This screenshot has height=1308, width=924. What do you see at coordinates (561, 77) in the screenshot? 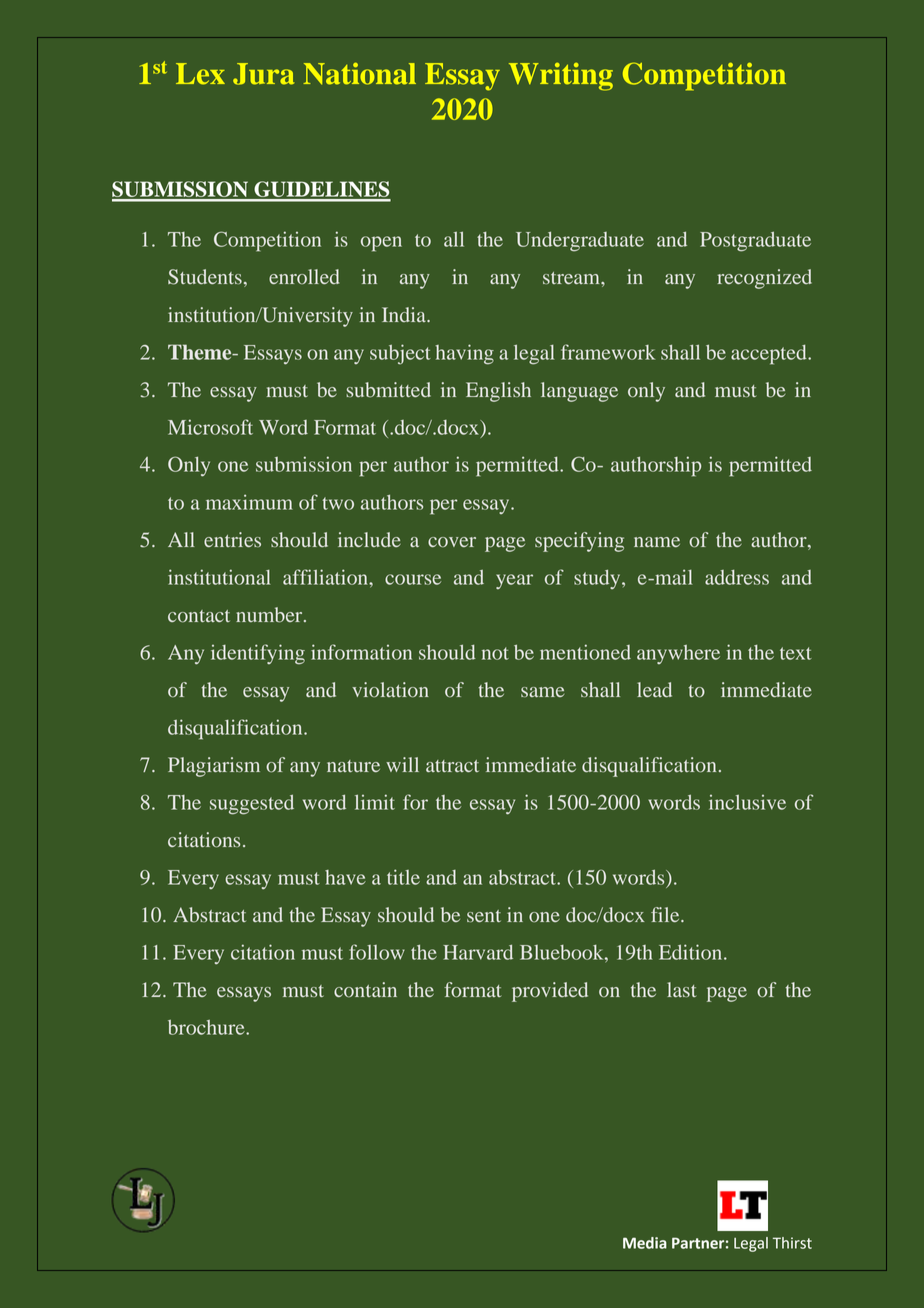
I see `Writing` at bounding box center [561, 77].
